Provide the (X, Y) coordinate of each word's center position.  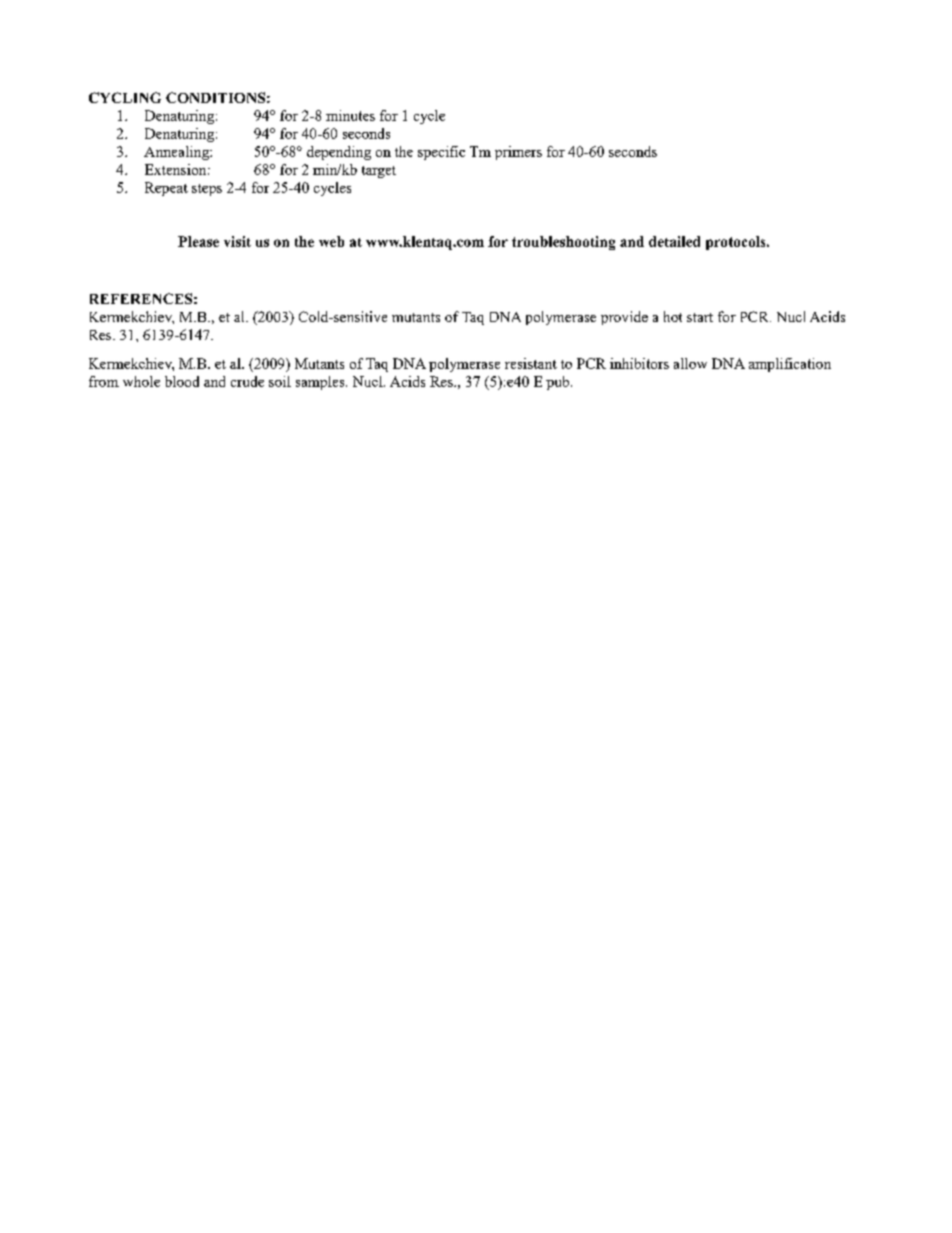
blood (182, 381)
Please (198, 241)
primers (518, 153)
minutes (350, 115)
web (331, 241)
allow (690, 363)
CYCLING (125, 97)
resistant (531, 363)
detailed (674, 241)
